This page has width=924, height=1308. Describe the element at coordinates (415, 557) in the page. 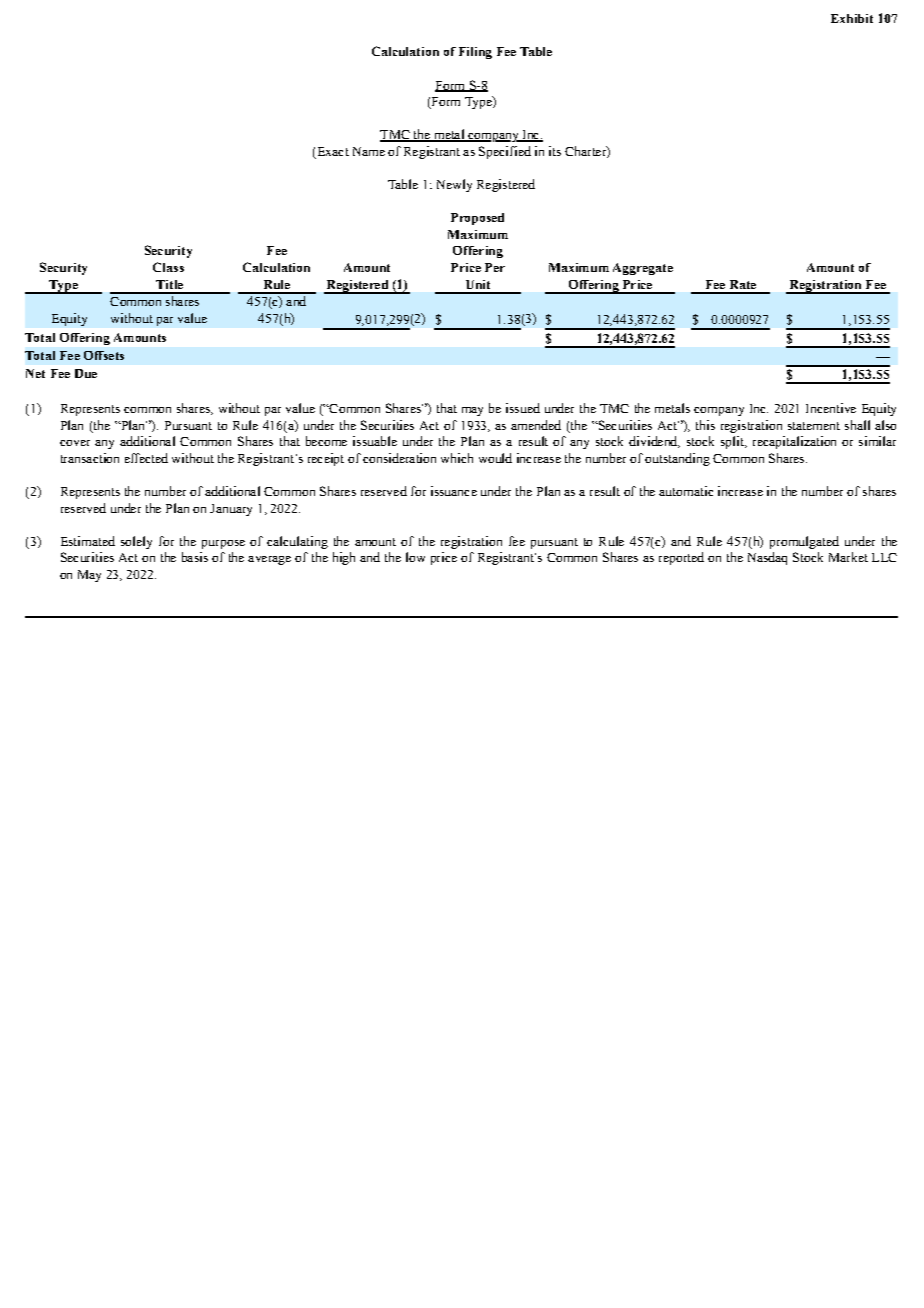

I see `low` at that location.
